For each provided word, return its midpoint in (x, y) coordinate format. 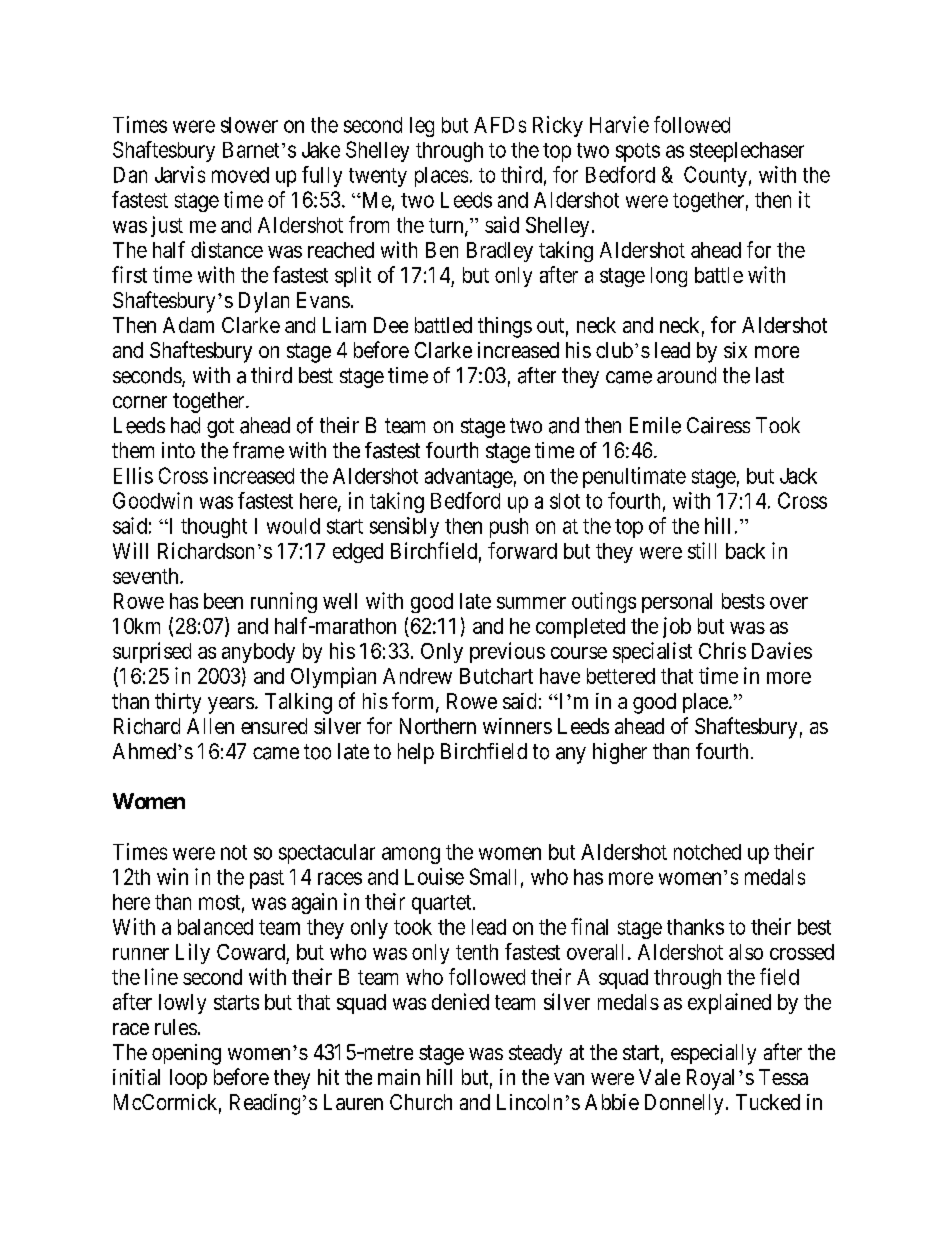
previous (507, 652)
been (223, 601)
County (715, 176)
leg (422, 127)
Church (421, 1102)
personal (677, 603)
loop (188, 1079)
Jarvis (180, 174)
